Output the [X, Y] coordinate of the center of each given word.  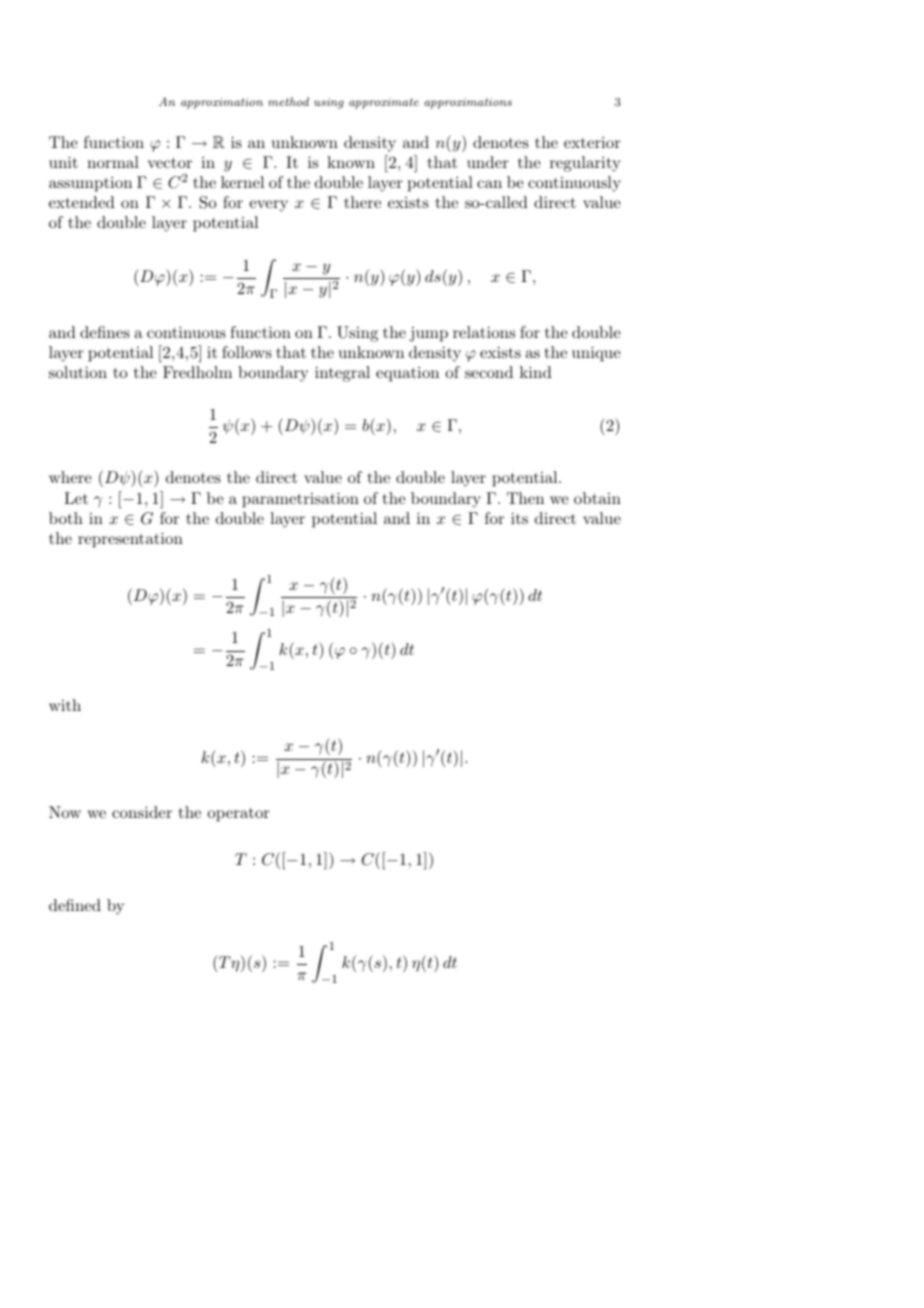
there [362, 202]
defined [75, 905]
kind [536, 372]
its [519, 518]
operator [238, 815]
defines [105, 332]
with [65, 705]
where [70, 477]
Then [525, 498]
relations [484, 332]
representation [130, 540]
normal [113, 162]
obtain [597, 498]
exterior [592, 142]
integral [342, 374]
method [288, 101]
